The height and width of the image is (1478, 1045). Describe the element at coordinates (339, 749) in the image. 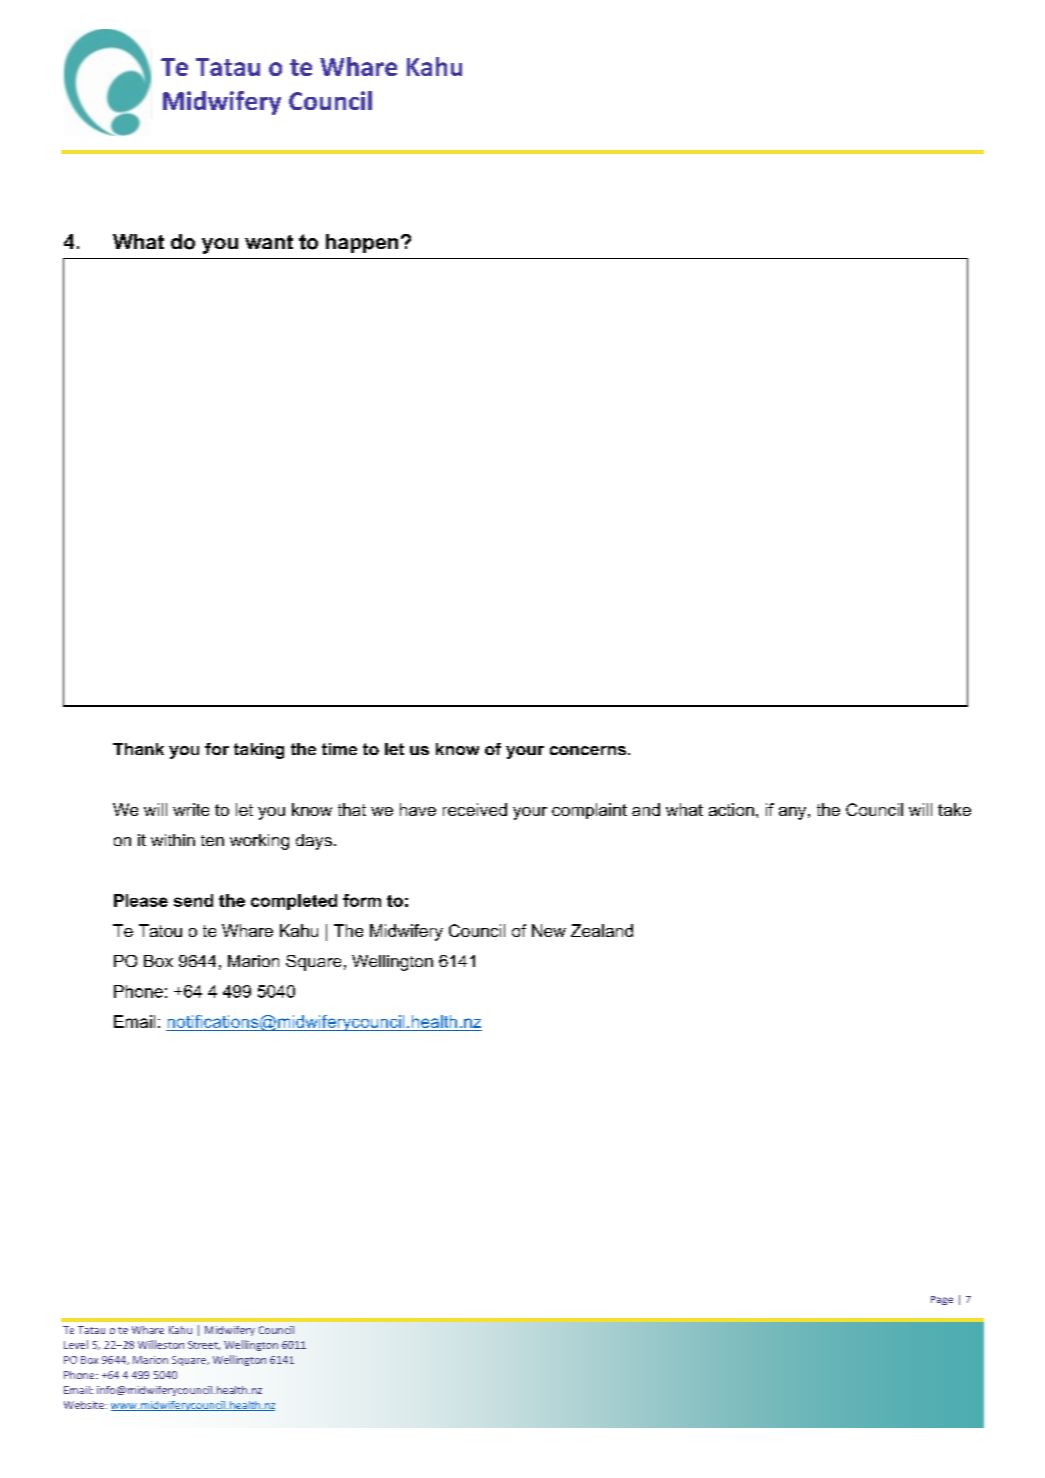

I see `time` at that location.
